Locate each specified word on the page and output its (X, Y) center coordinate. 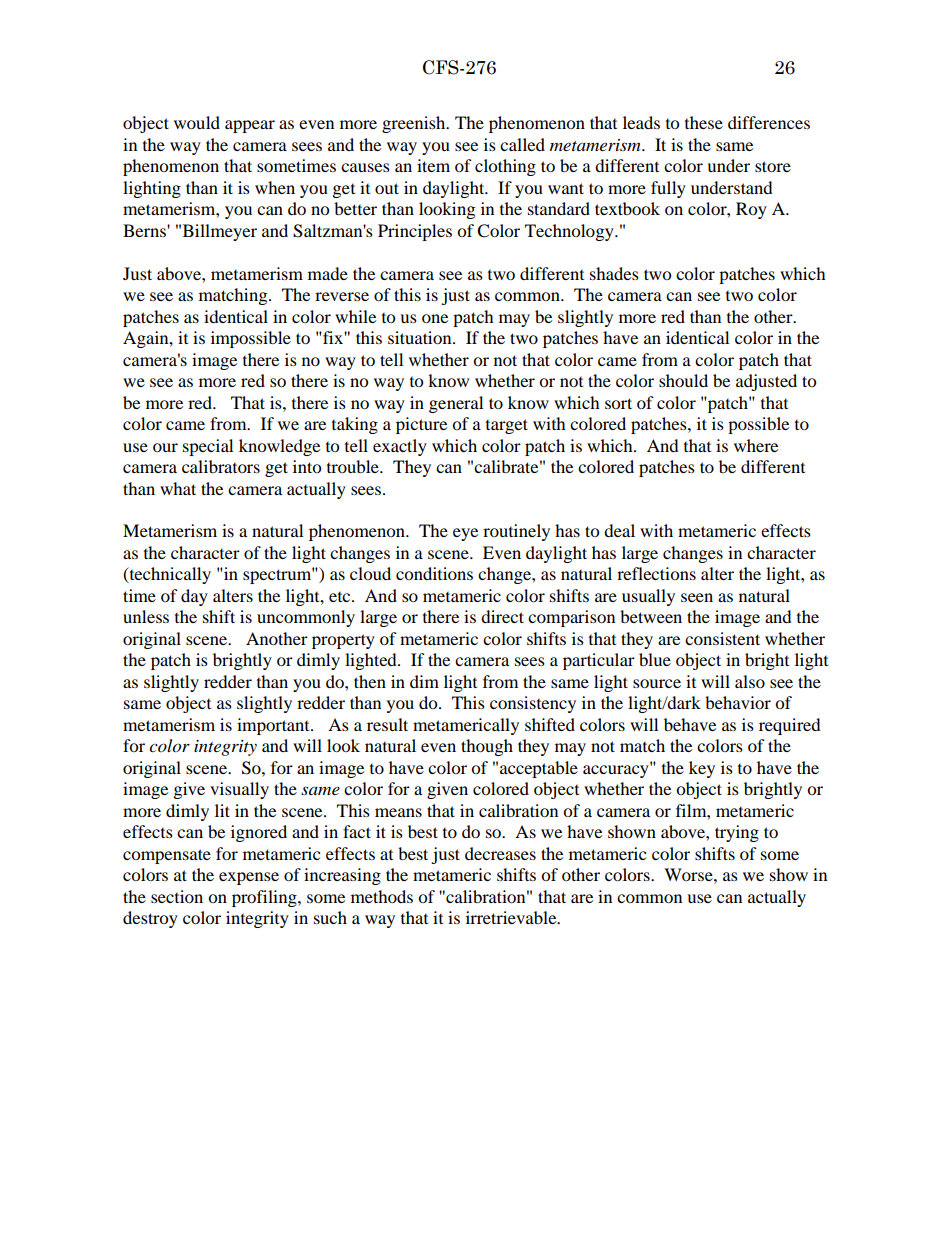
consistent (722, 638)
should (683, 380)
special (208, 447)
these (704, 122)
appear (250, 126)
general (456, 404)
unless (146, 616)
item (433, 165)
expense (249, 878)
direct (502, 616)
